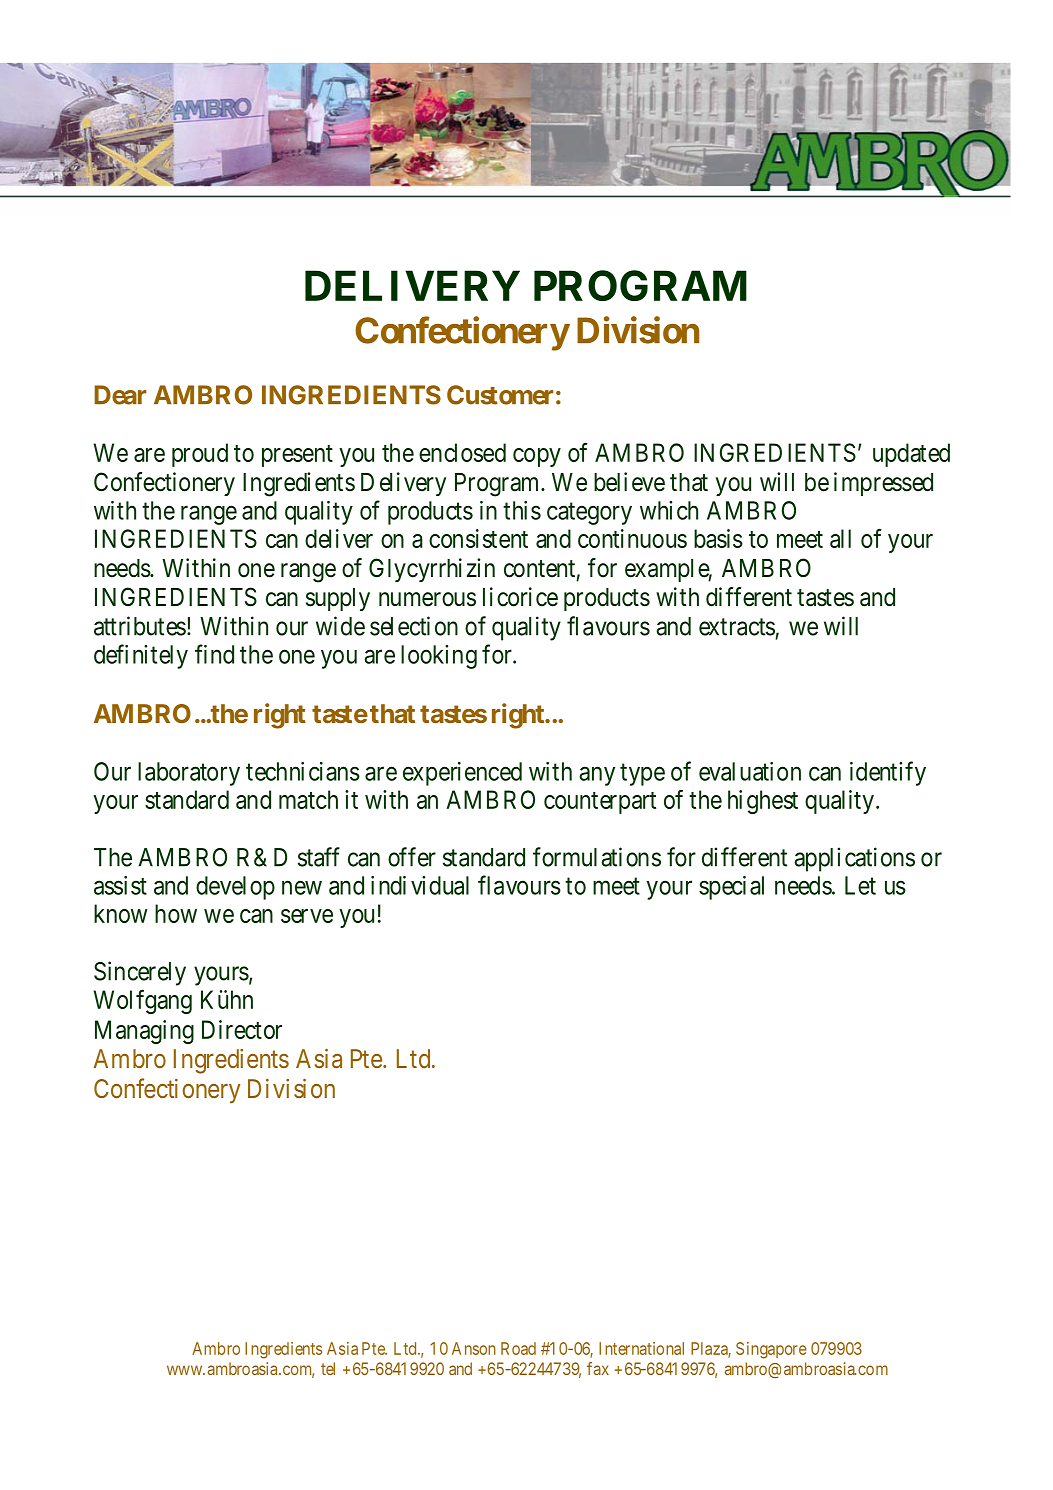 Image resolution: width=1053 pixels, height=1490 pixels. What do you see at coordinates (750, 771) in the page?
I see `evaluation` at bounding box center [750, 771].
